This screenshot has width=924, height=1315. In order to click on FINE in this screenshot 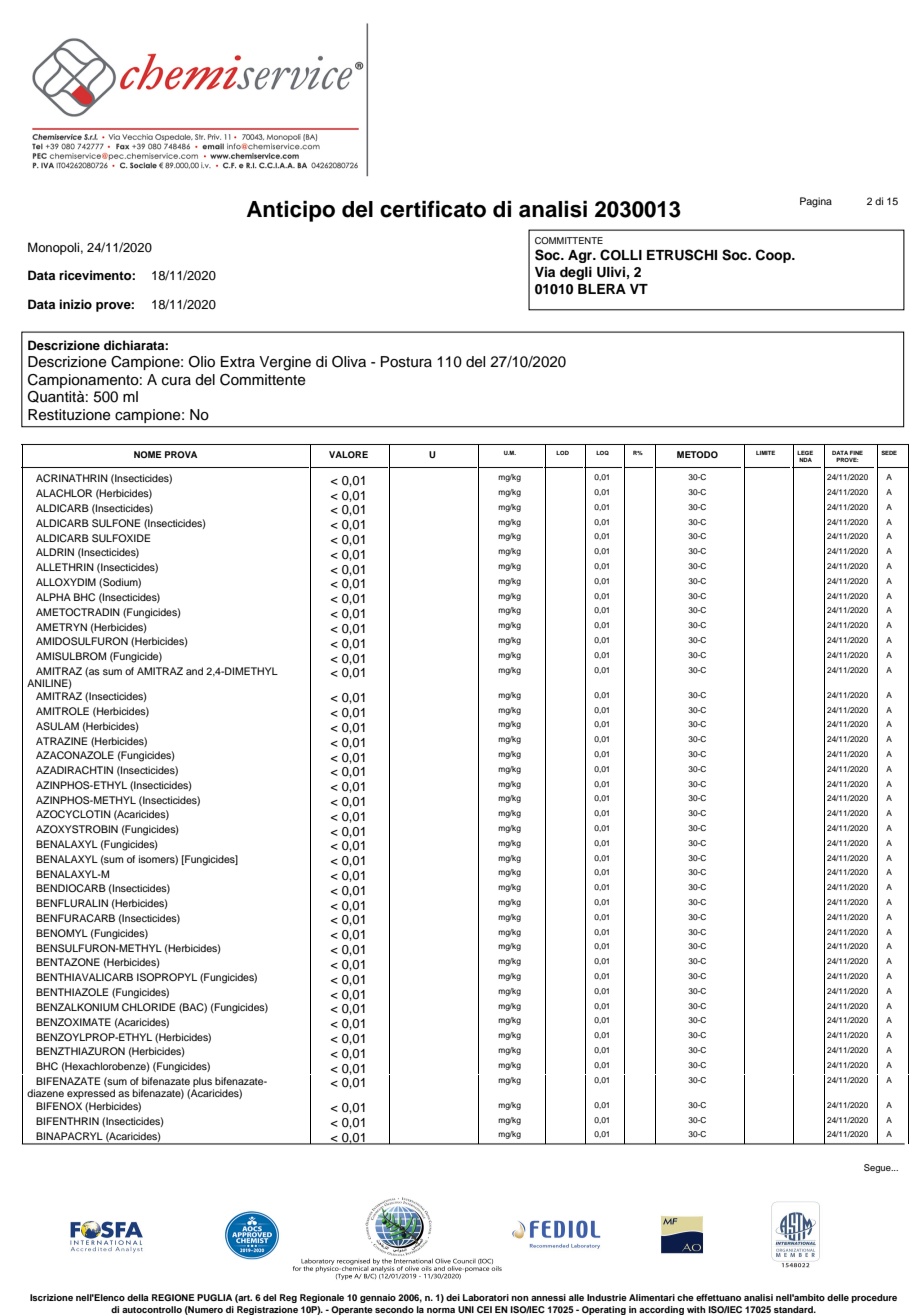, I will do `click(856, 452)`.
